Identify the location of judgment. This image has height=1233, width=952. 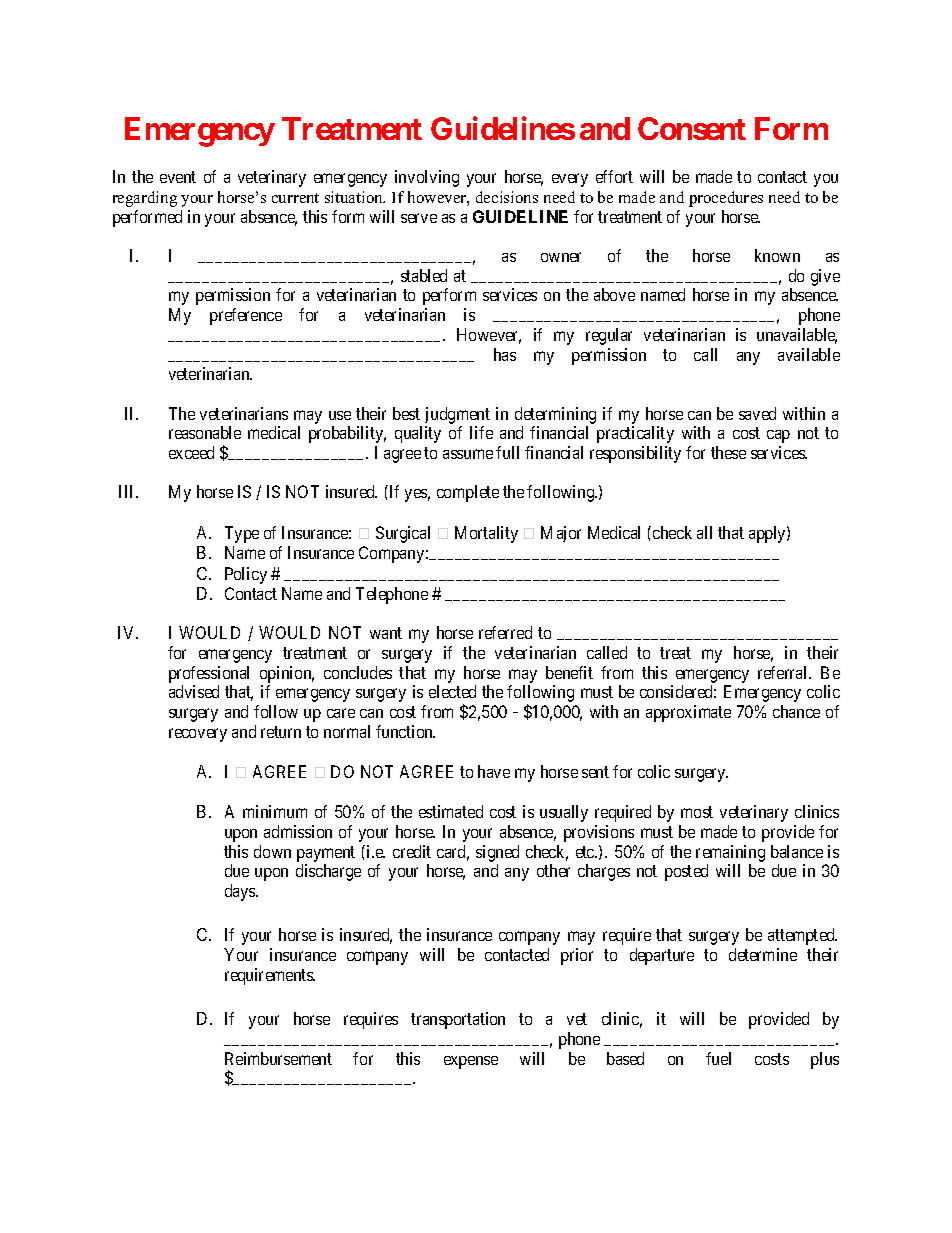
(457, 415).
